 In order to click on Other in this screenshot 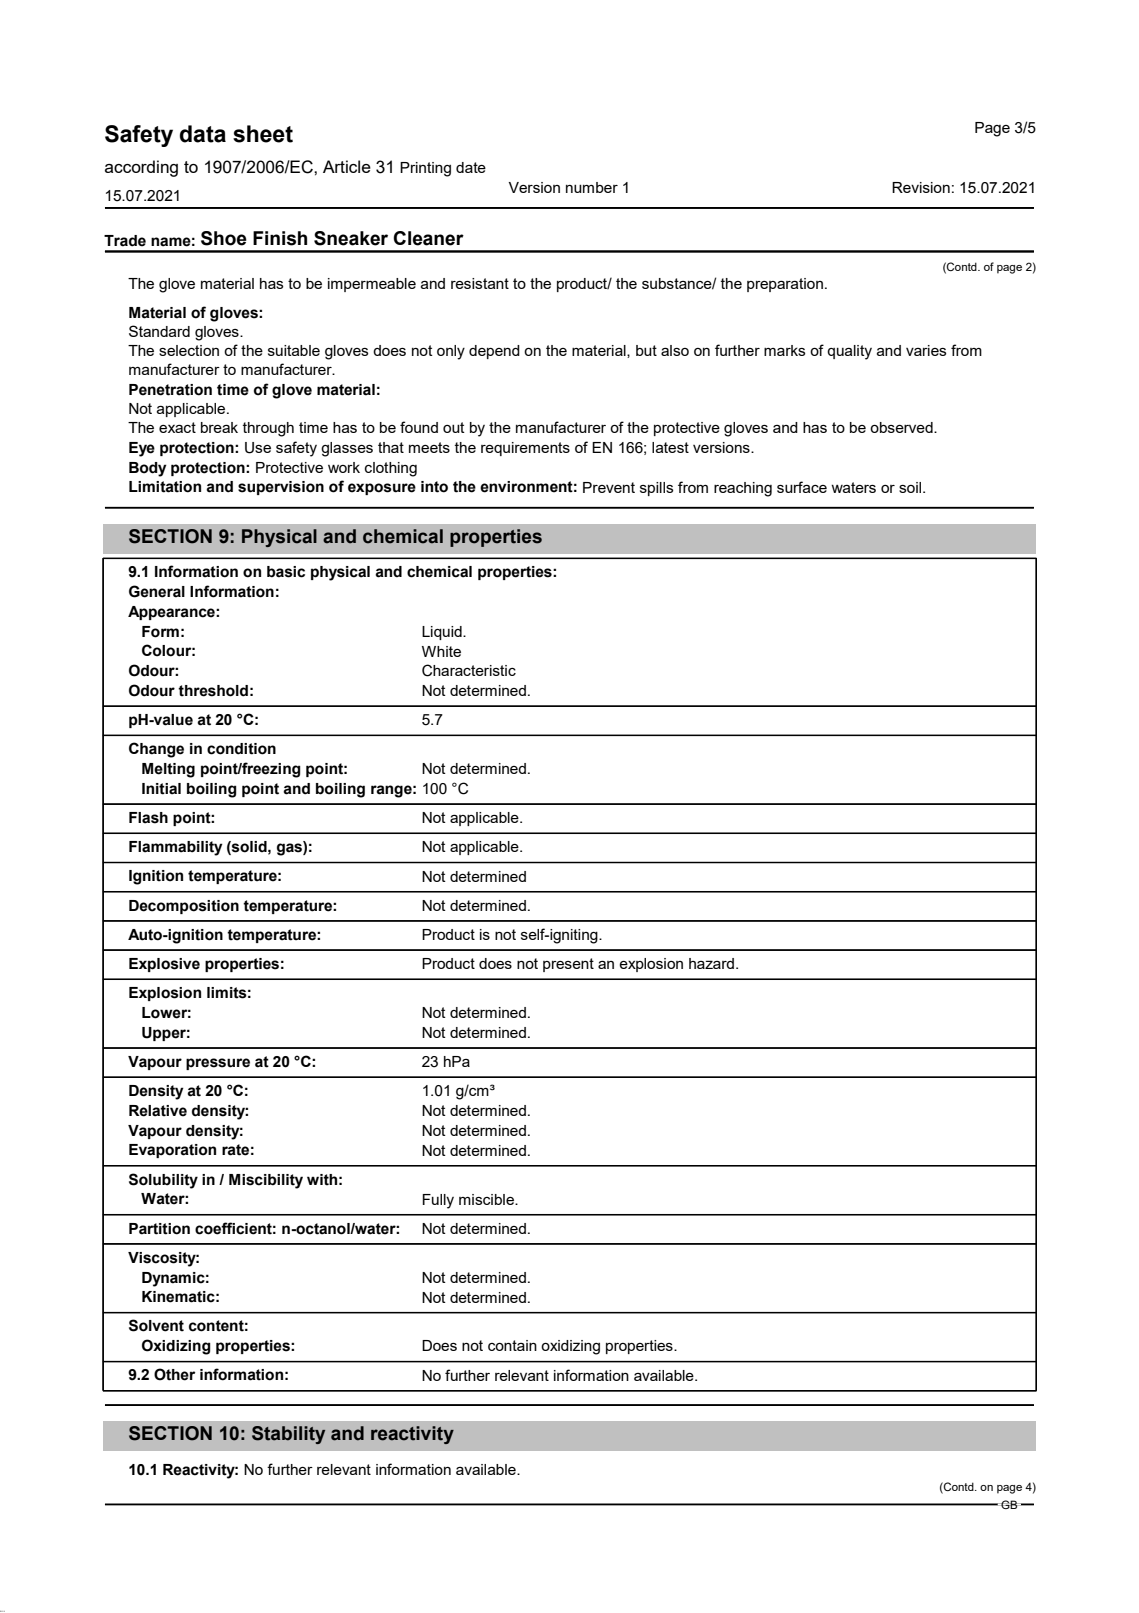, I will do `click(174, 1374)`.
